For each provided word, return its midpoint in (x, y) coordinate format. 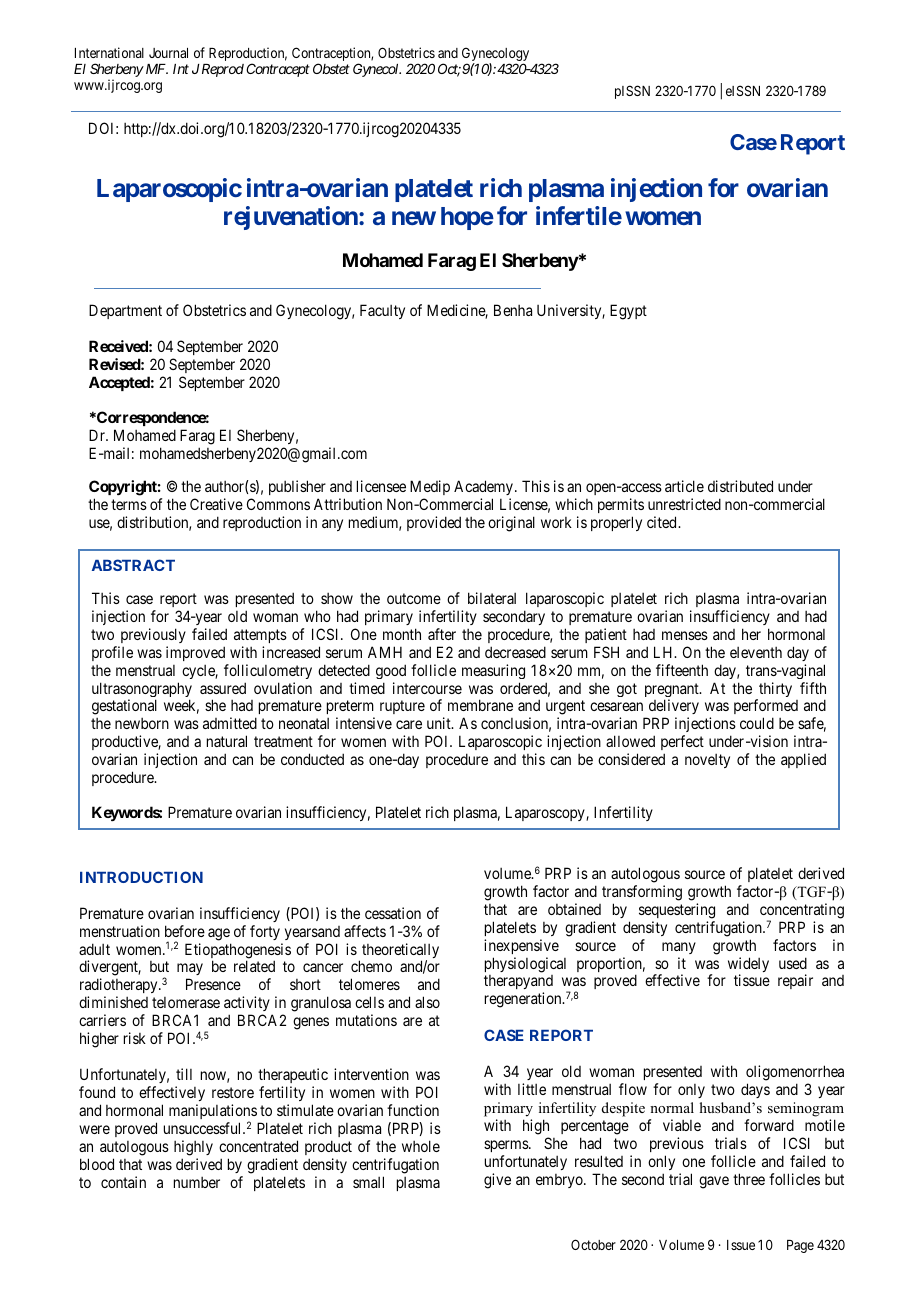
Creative (216, 504)
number (197, 1182)
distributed (740, 486)
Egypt (628, 312)
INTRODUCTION (141, 877)
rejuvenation (292, 218)
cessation (393, 913)
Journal (168, 53)
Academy (485, 489)
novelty (707, 761)
